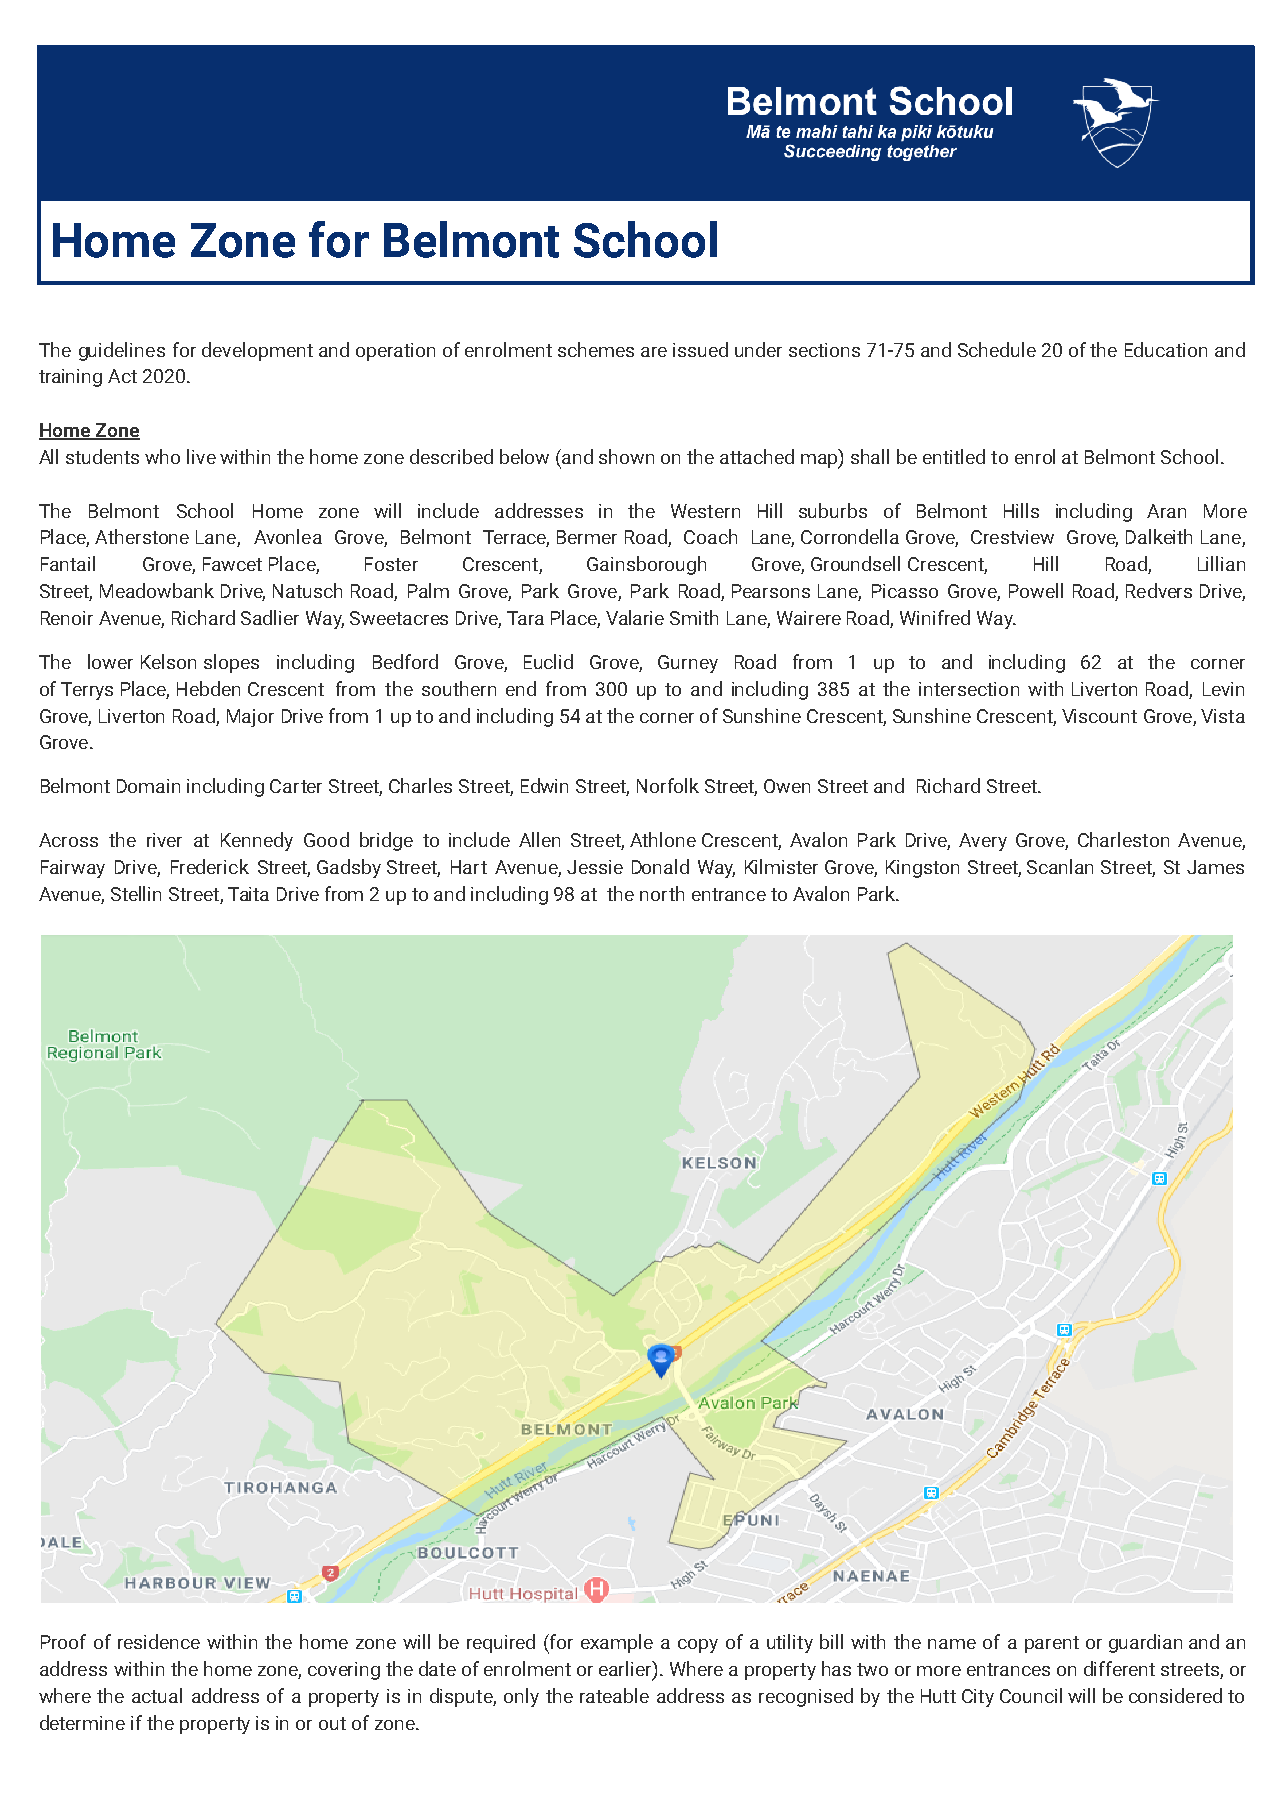 The image size is (1287, 1818). What do you see at coordinates (662, 893) in the screenshot?
I see `north` at bounding box center [662, 893].
